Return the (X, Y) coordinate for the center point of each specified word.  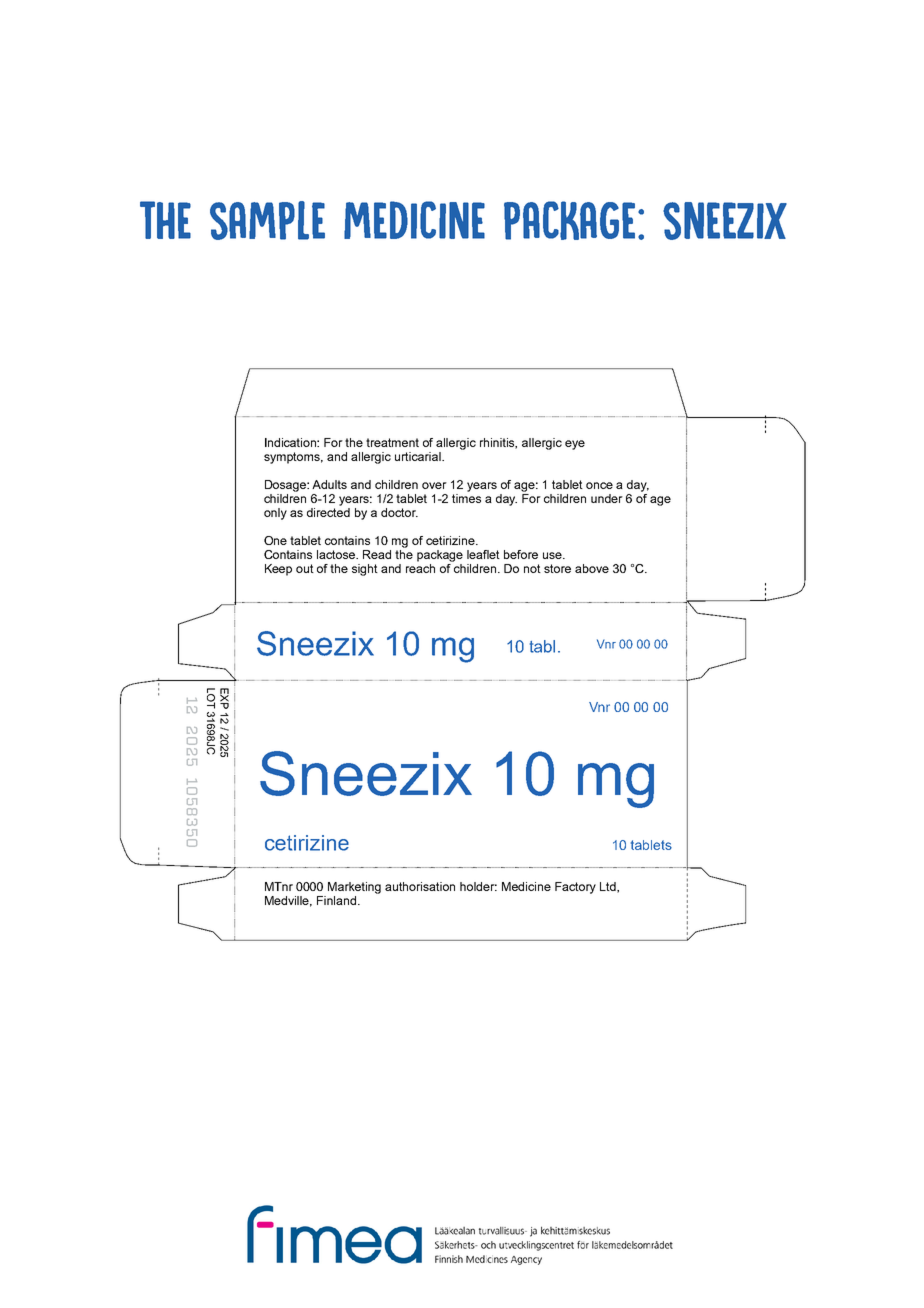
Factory (575, 888)
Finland (338, 900)
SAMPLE (267, 220)
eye (575, 445)
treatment (392, 442)
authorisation (420, 886)
